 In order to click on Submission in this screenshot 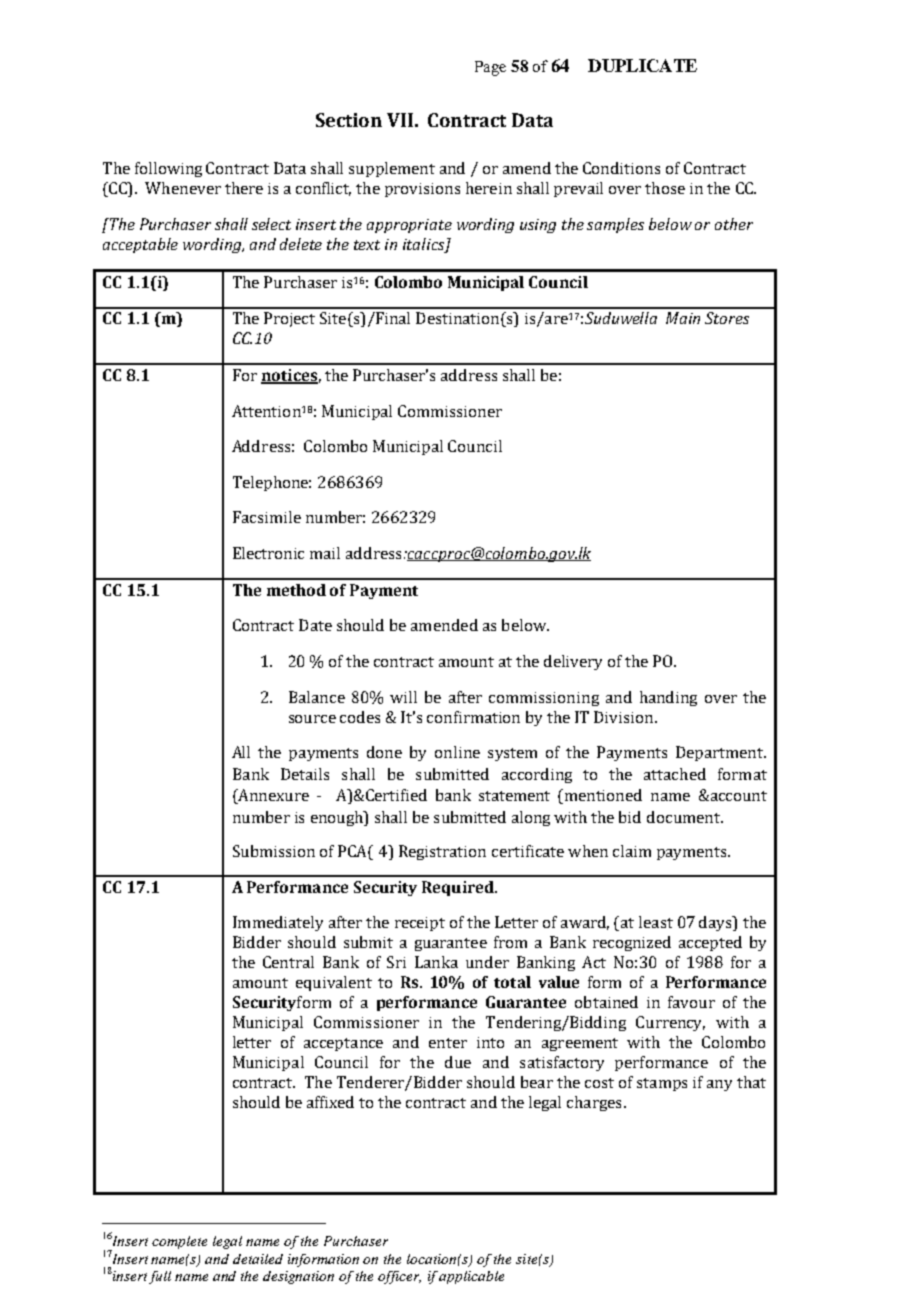, I will do `click(274, 851)`.
